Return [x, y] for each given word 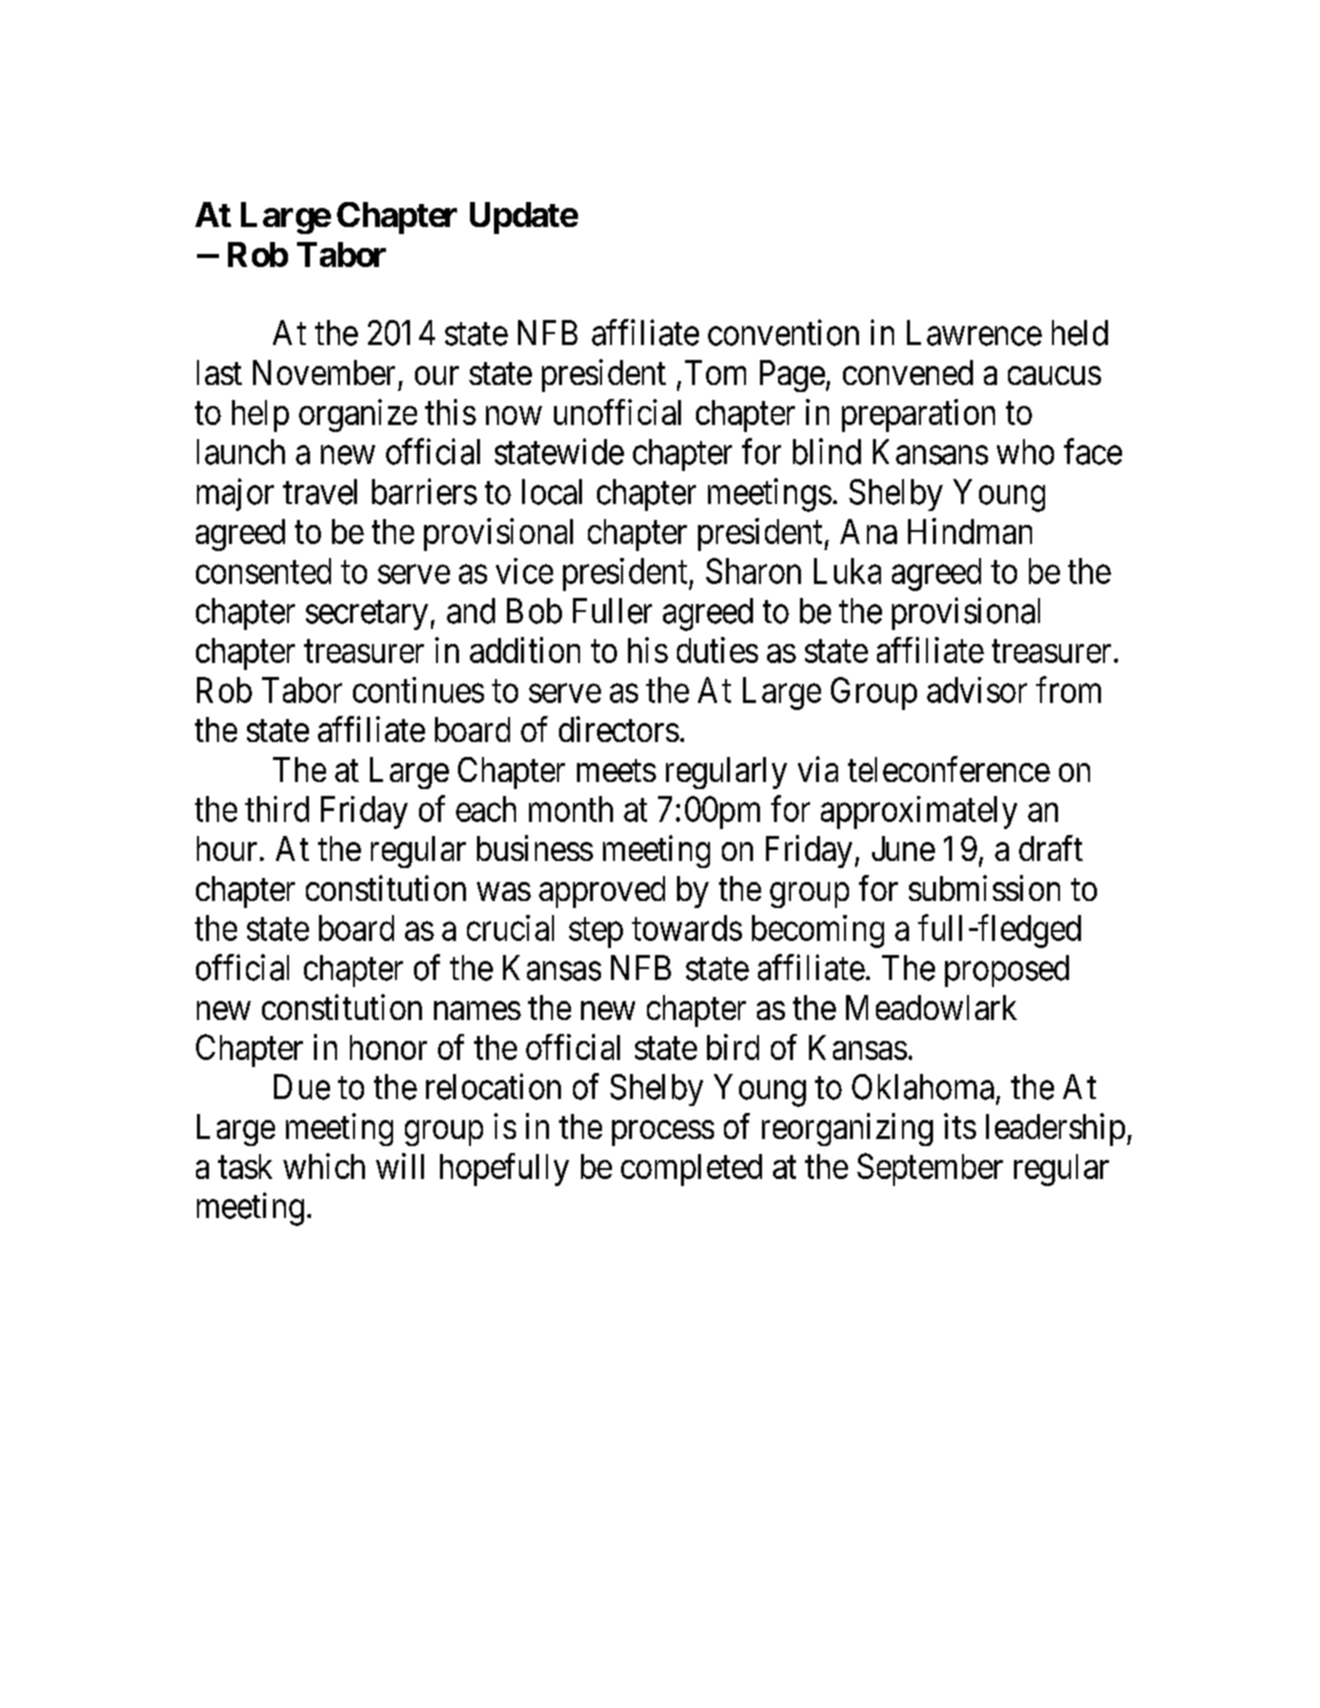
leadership [1055, 1129]
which [324, 1166]
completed [691, 1170]
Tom [715, 372]
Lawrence [974, 333]
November [324, 372]
